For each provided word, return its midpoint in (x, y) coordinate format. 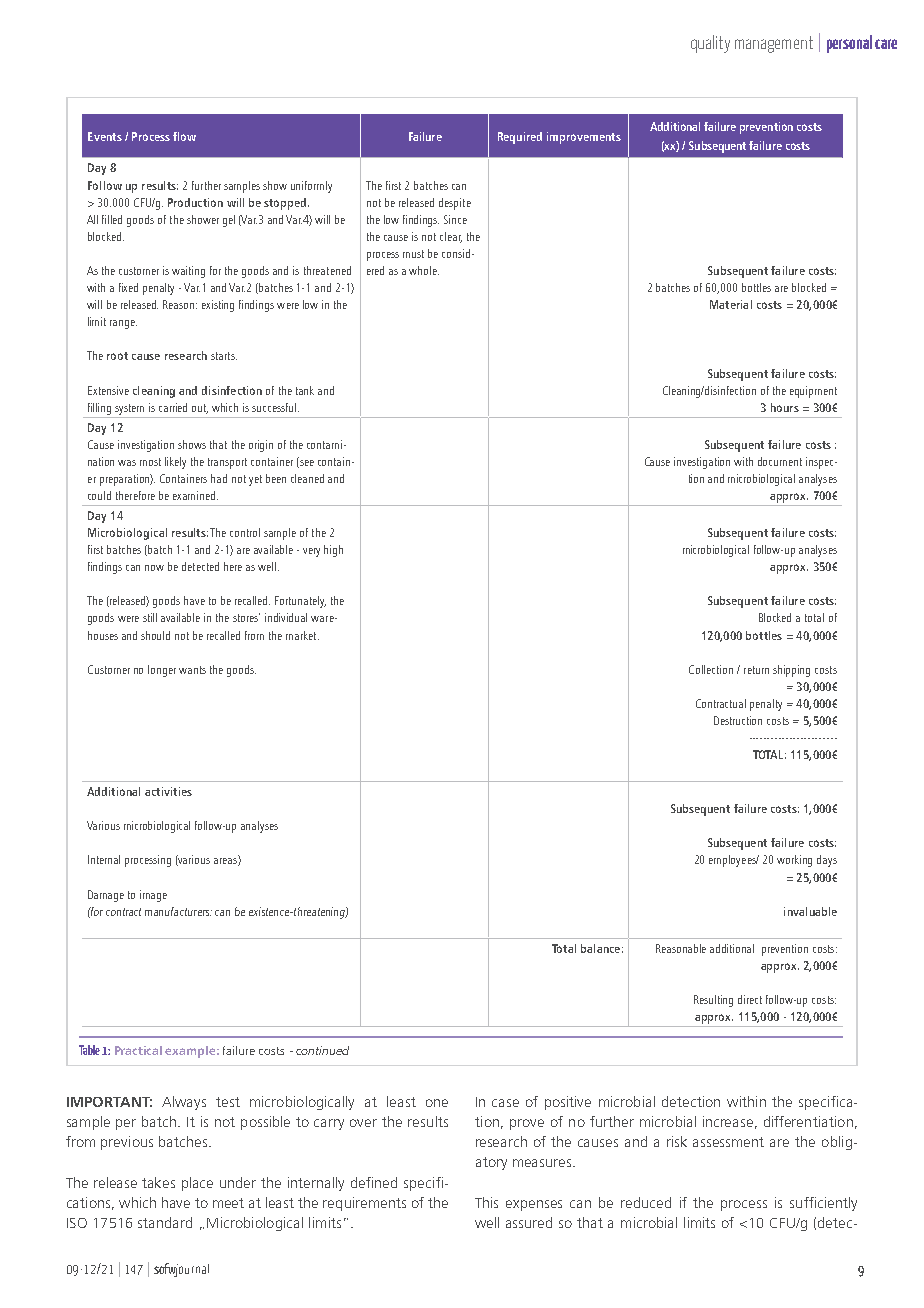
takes (158, 1182)
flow (184, 136)
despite (455, 204)
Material (731, 304)
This (486, 1202)
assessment (728, 1142)
